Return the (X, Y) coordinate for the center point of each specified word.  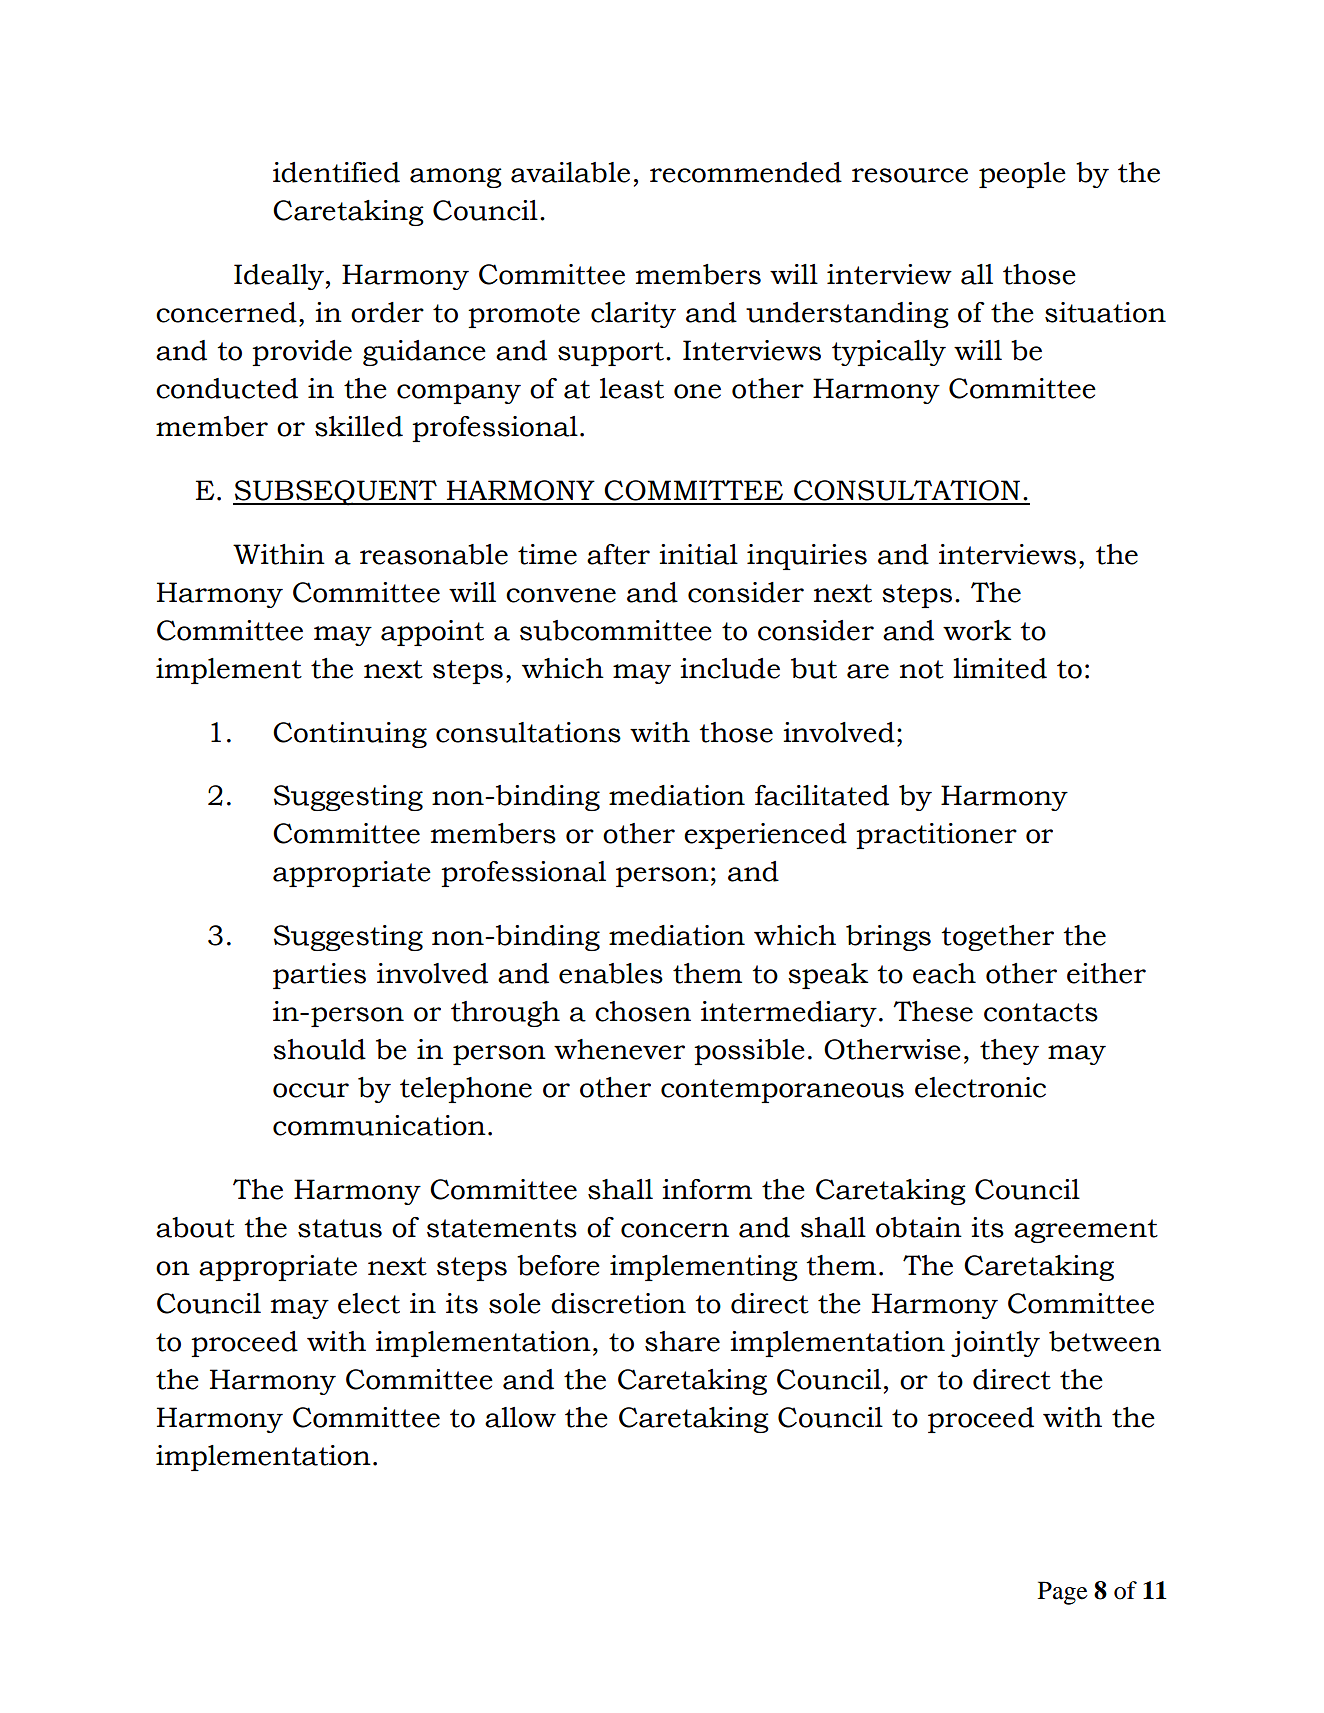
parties (319, 976)
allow (520, 1417)
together (997, 938)
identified (336, 172)
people (1022, 175)
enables (611, 973)
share (682, 1341)
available (570, 172)
